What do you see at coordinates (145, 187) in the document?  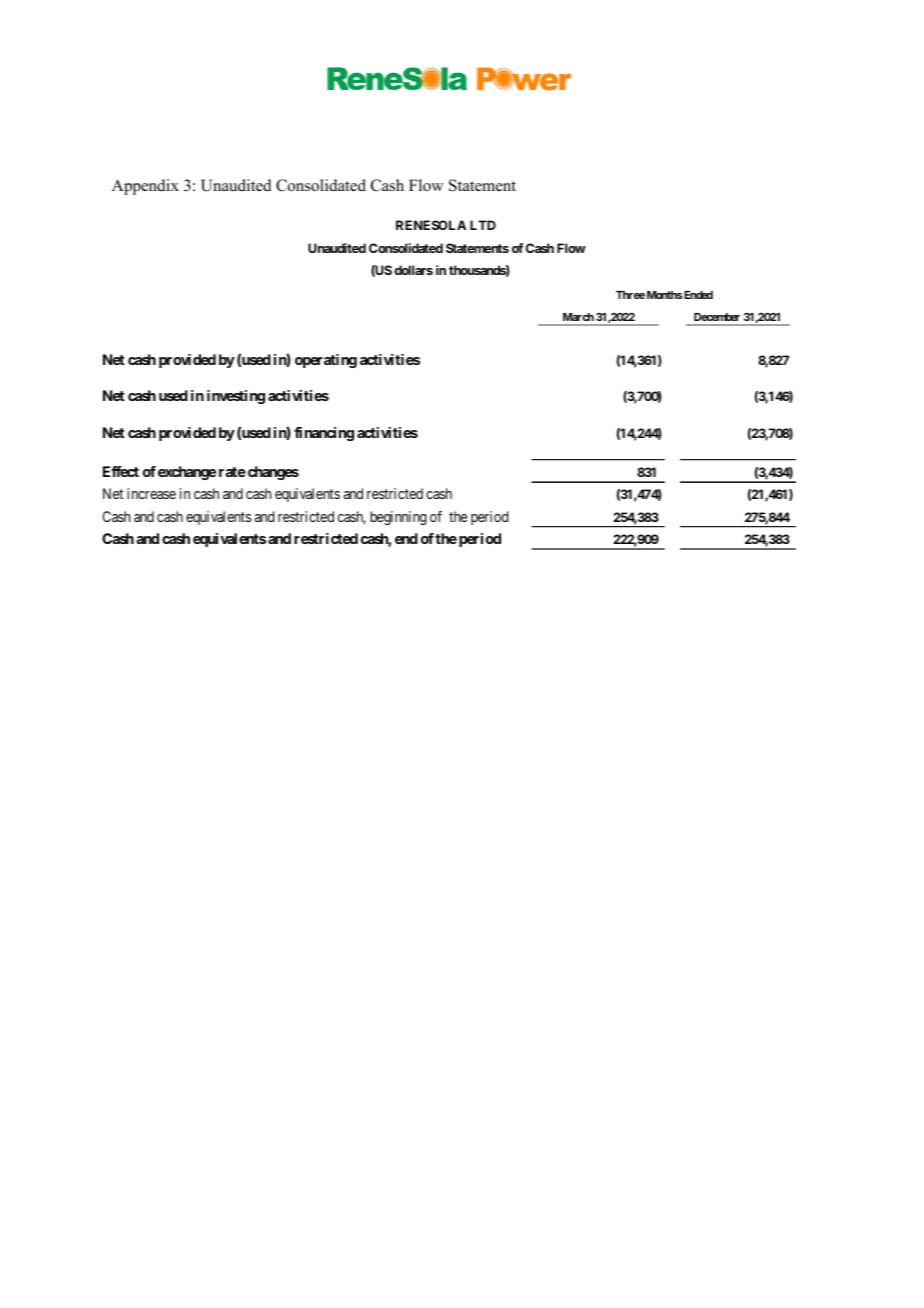 I see `Appendix` at bounding box center [145, 187].
